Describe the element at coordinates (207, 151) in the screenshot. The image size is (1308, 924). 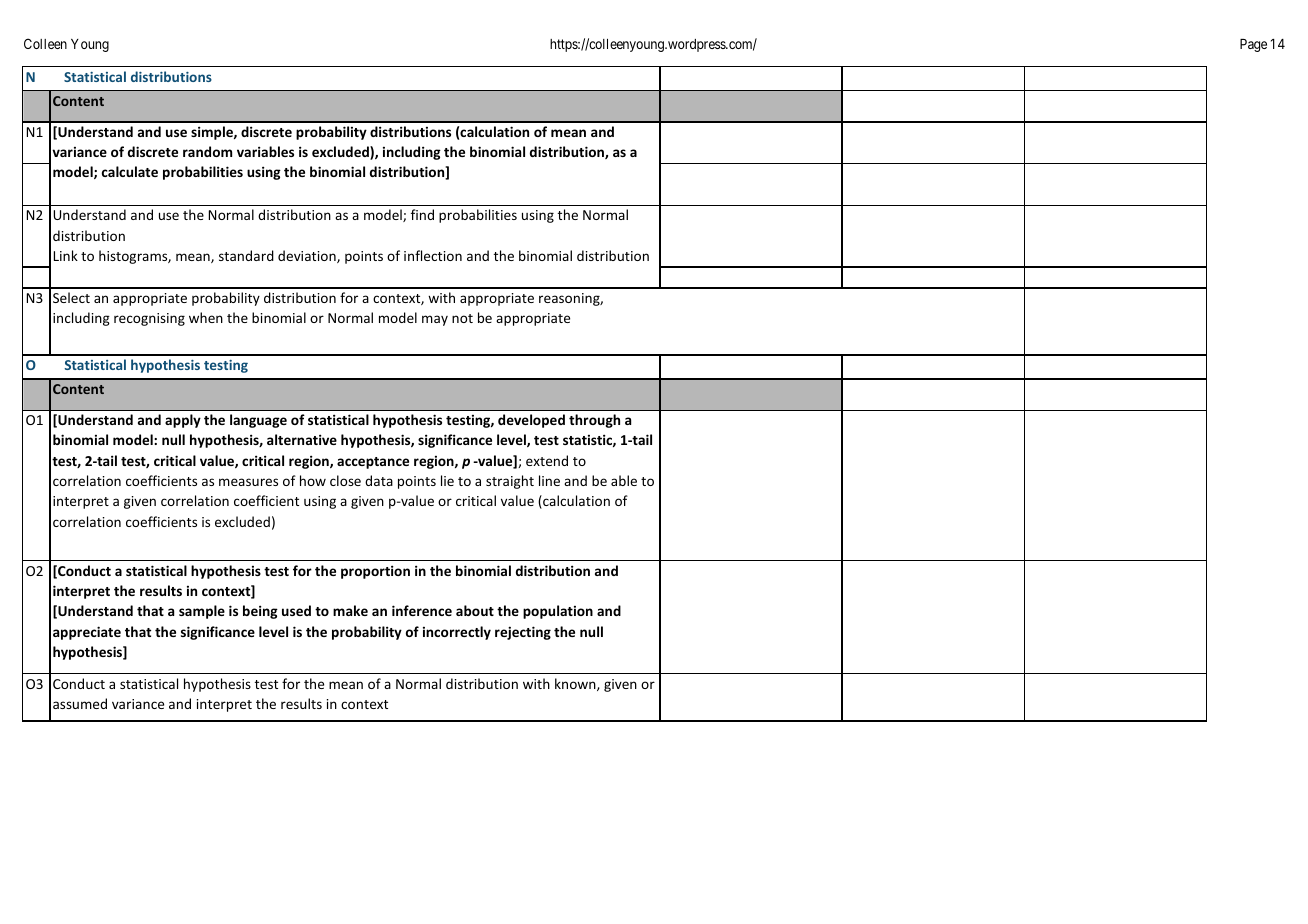
I see `random` at that location.
